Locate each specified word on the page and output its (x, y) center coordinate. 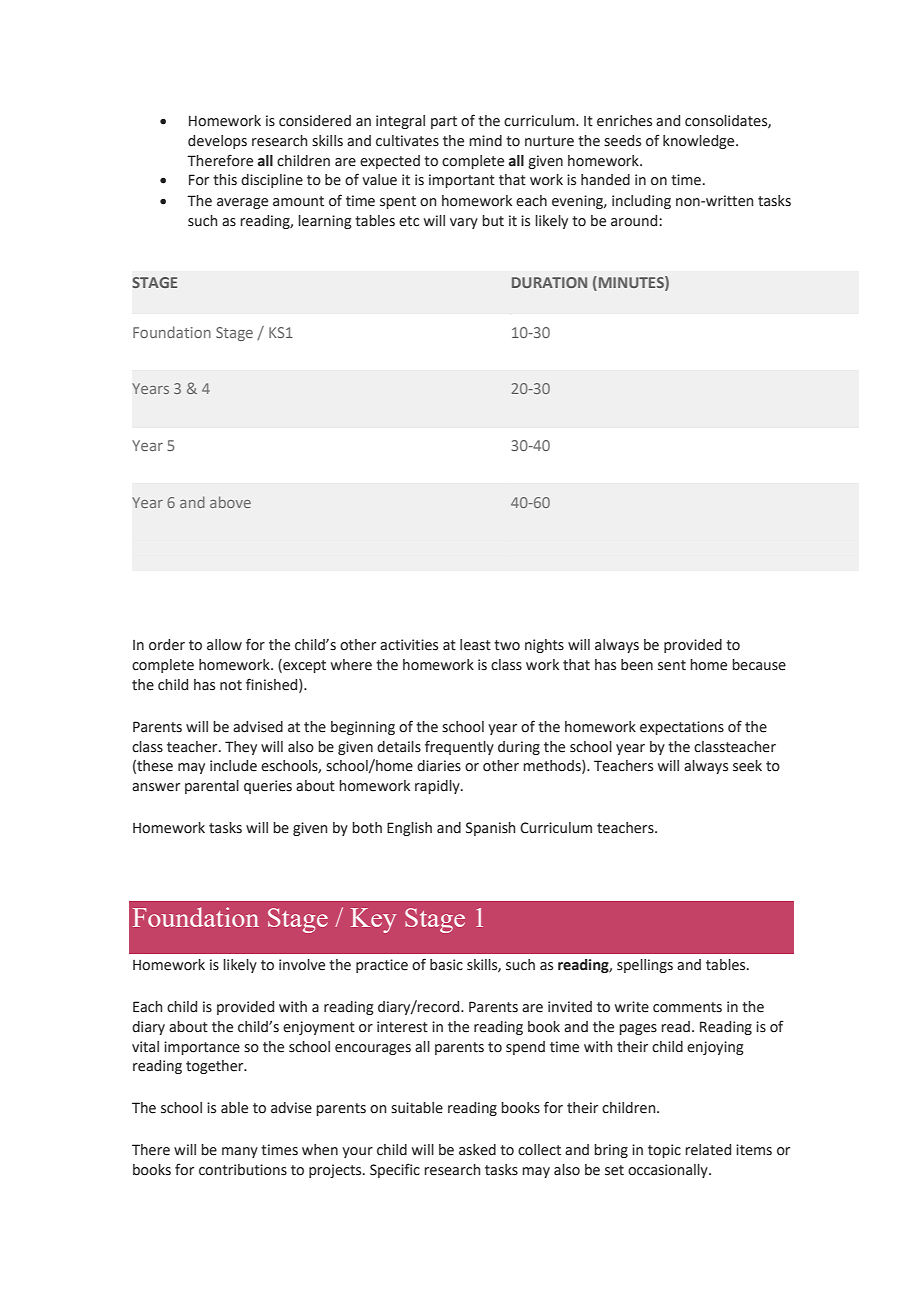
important (462, 181)
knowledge (700, 142)
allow (224, 645)
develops (217, 142)
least (475, 645)
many (240, 1152)
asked (477, 1150)
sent (672, 665)
